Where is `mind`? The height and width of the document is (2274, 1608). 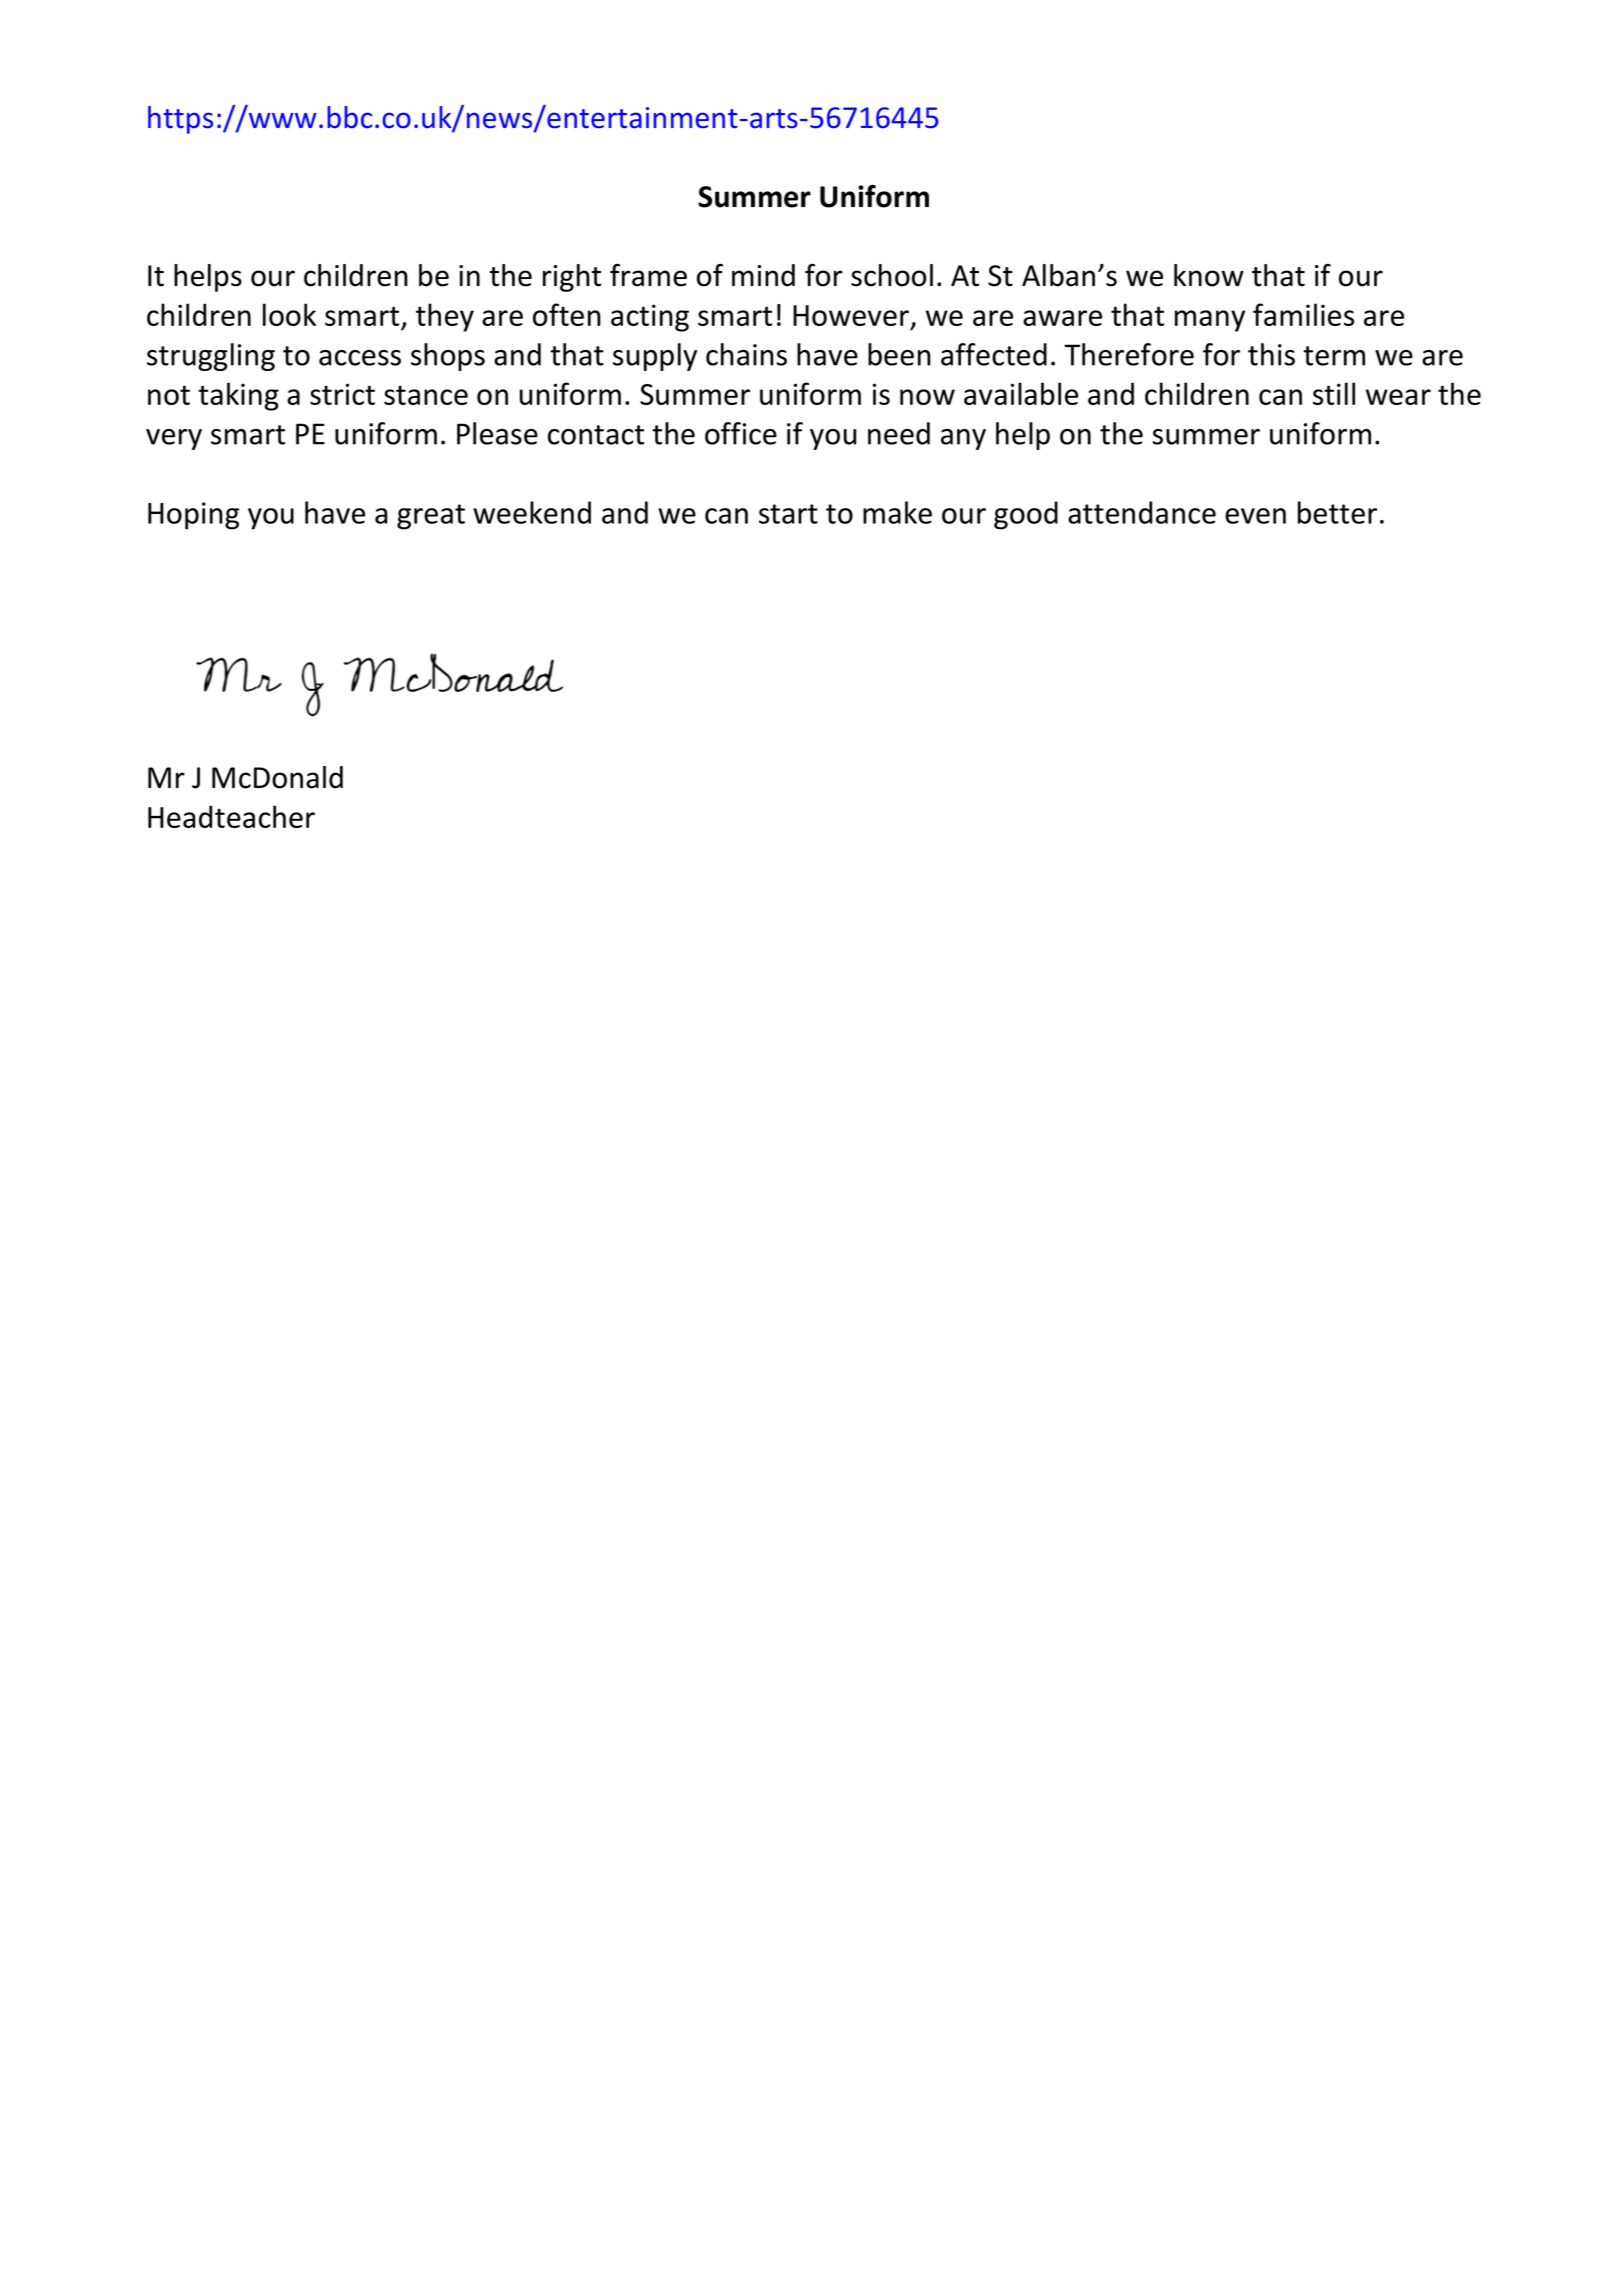 mind is located at coordinates (763, 275).
